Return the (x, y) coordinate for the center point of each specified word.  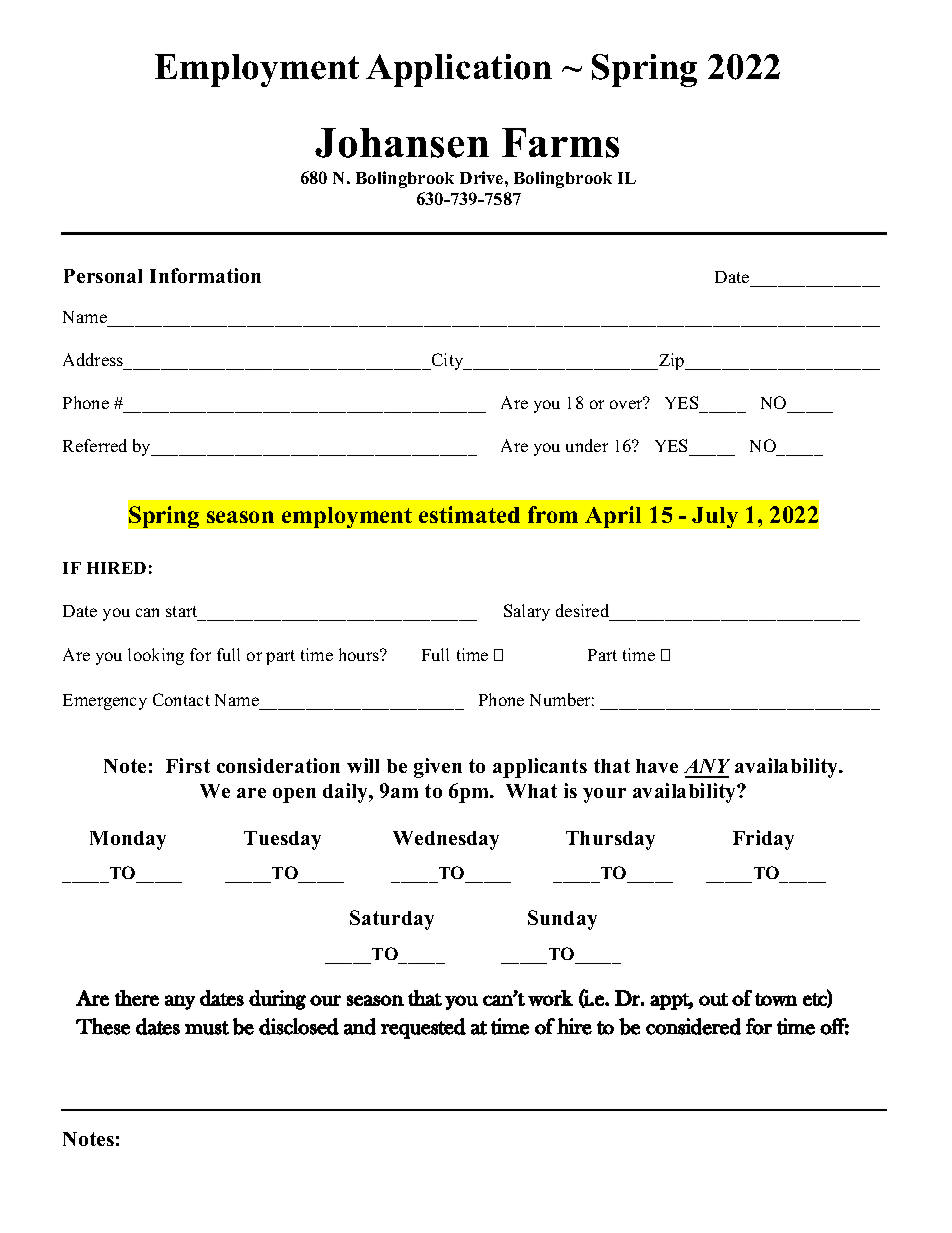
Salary (527, 612)
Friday (763, 840)
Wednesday (446, 840)
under (587, 445)
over (627, 404)
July (715, 517)
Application (459, 70)
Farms (560, 143)
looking (156, 656)
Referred (95, 445)
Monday (128, 840)
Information (205, 275)
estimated (469, 514)
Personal (103, 276)
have (657, 766)
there (137, 998)
